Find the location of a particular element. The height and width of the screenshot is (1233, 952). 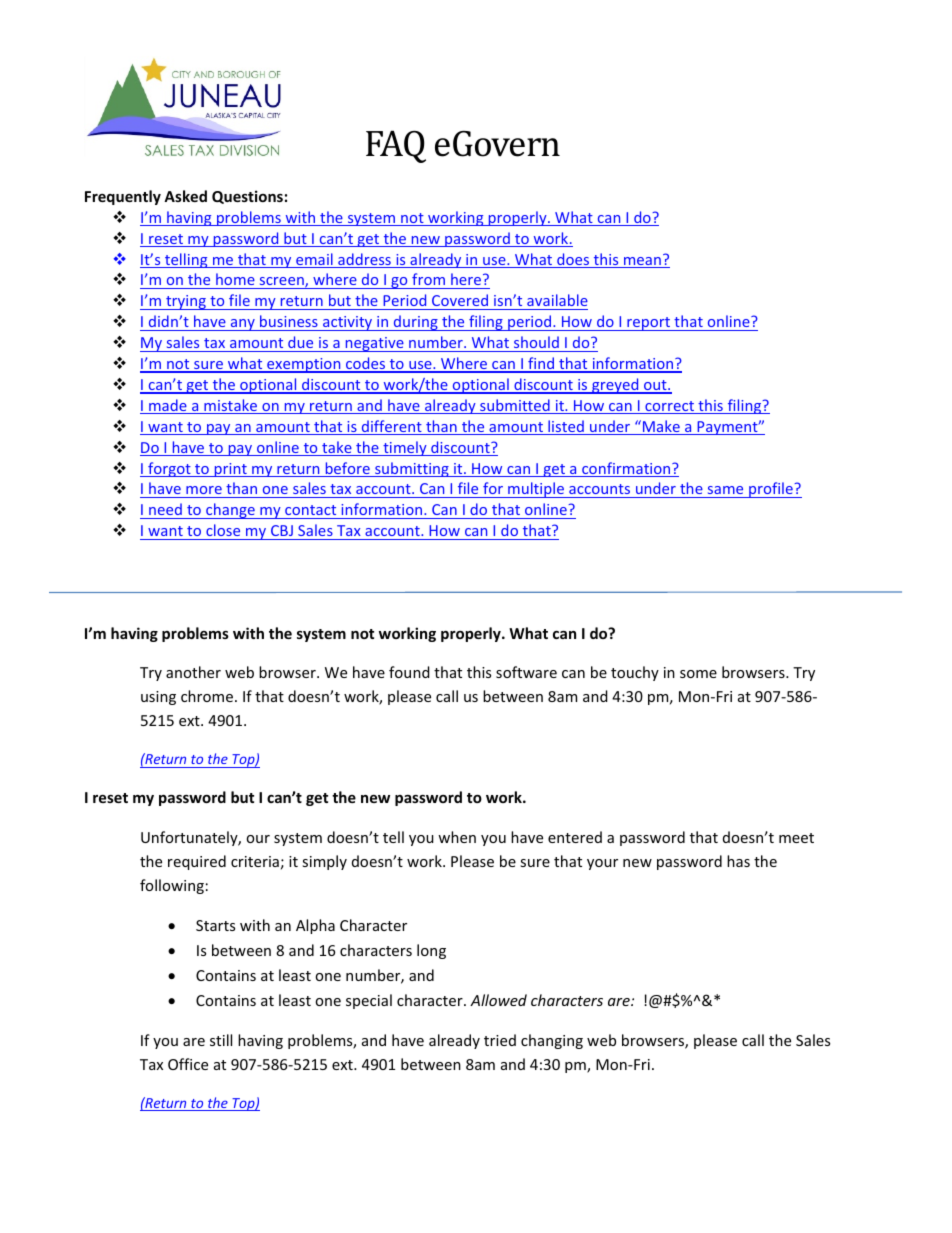

more is located at coordinates (204, 492).
